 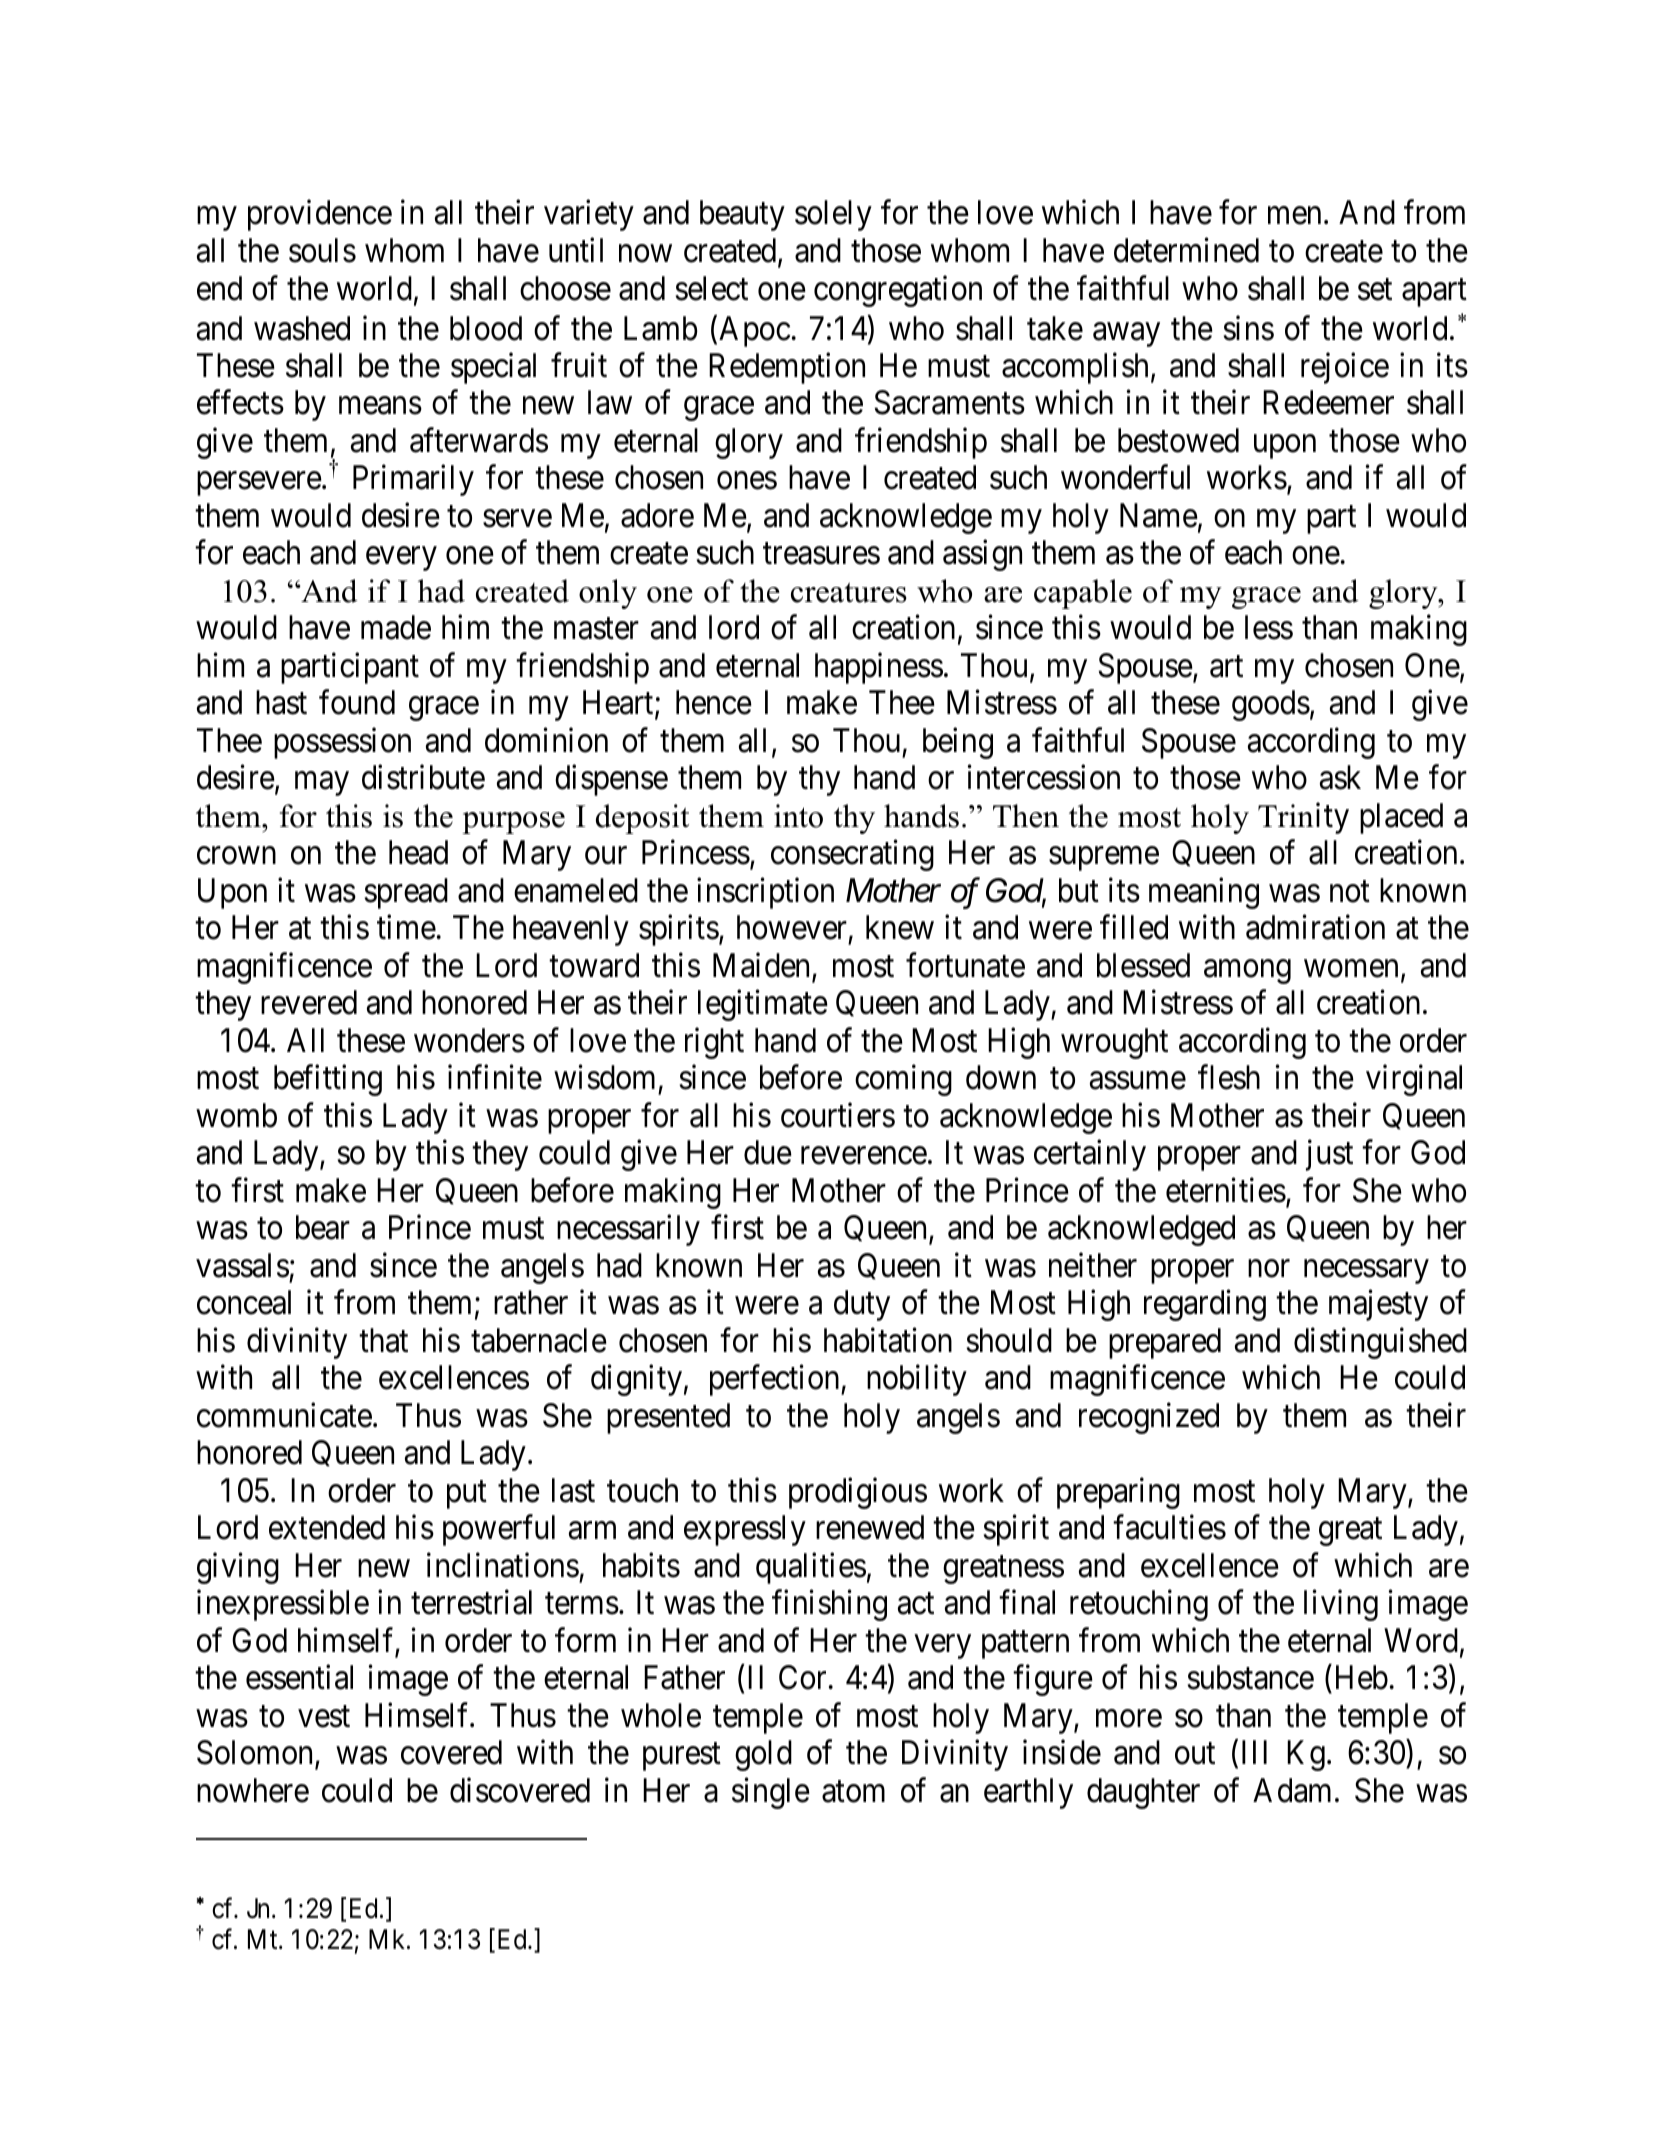 What do you see at coordinates (1186, 250) in the screenshot?
I see `determined` at bounding box center [1186, 250].
